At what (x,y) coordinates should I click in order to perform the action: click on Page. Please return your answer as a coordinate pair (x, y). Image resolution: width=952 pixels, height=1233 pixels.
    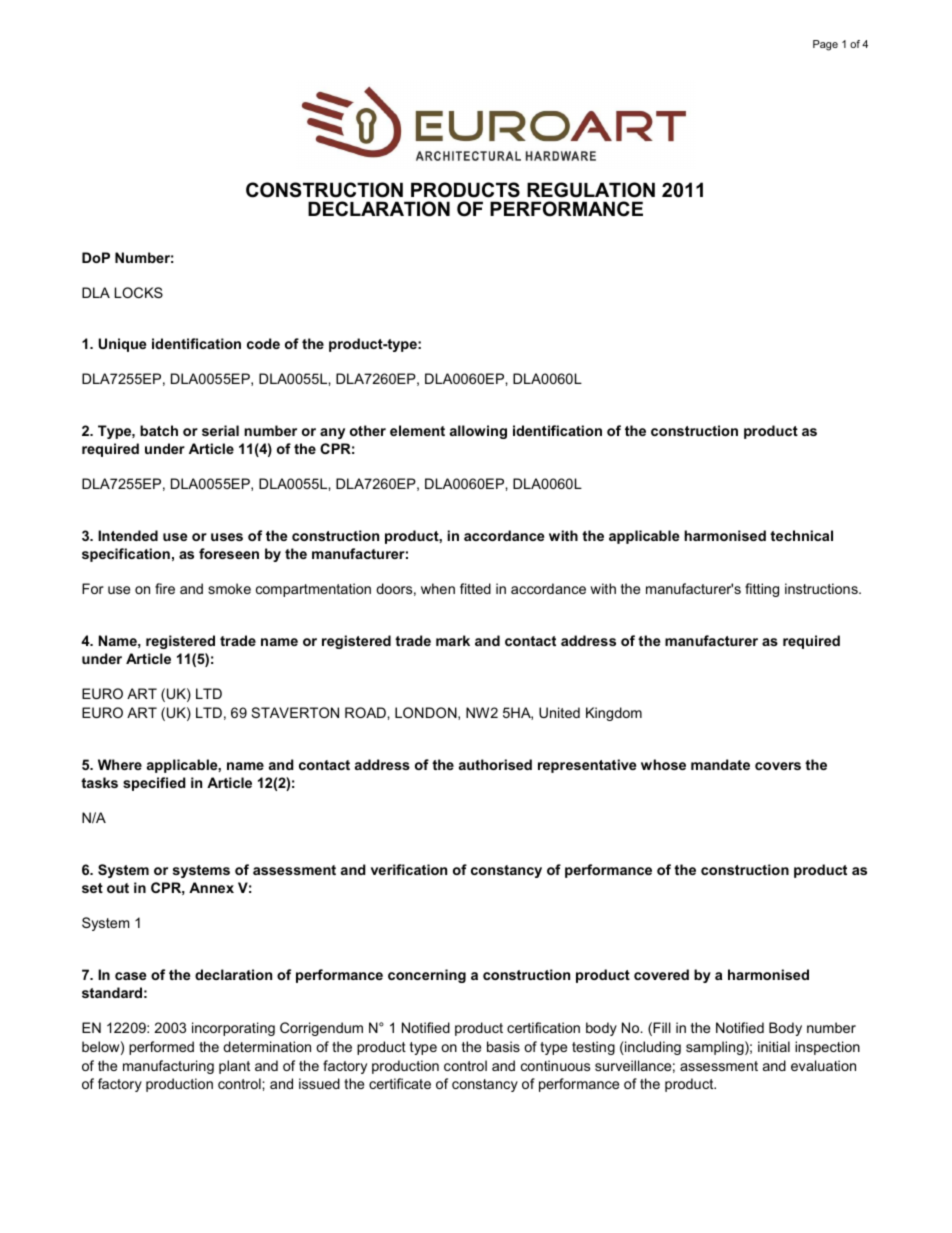
    Looking at the image, I should click on (825, 45).
